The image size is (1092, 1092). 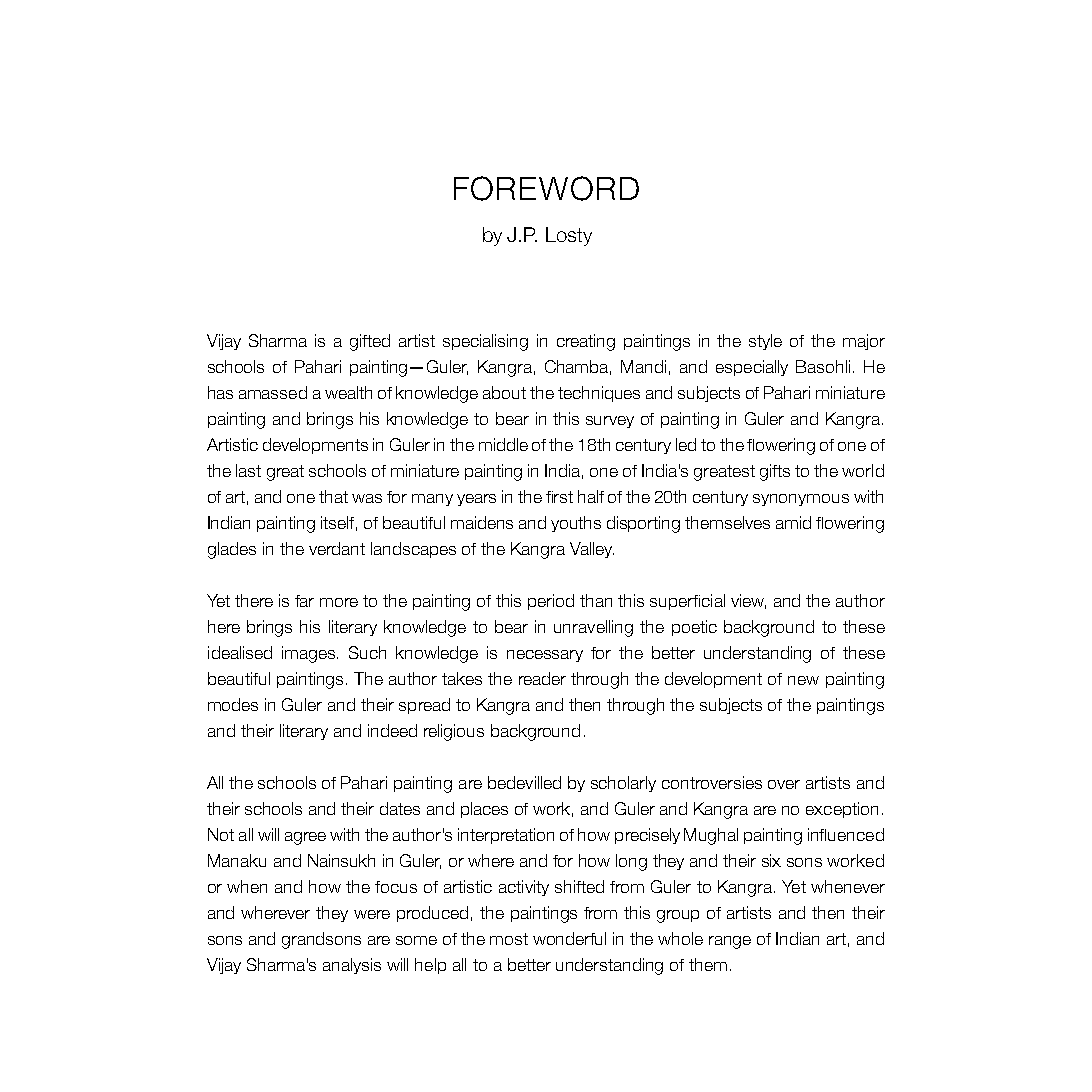 What do you see at coordinates (551, 602) in the image?
I see `period` at bounding box center [551, 602].
